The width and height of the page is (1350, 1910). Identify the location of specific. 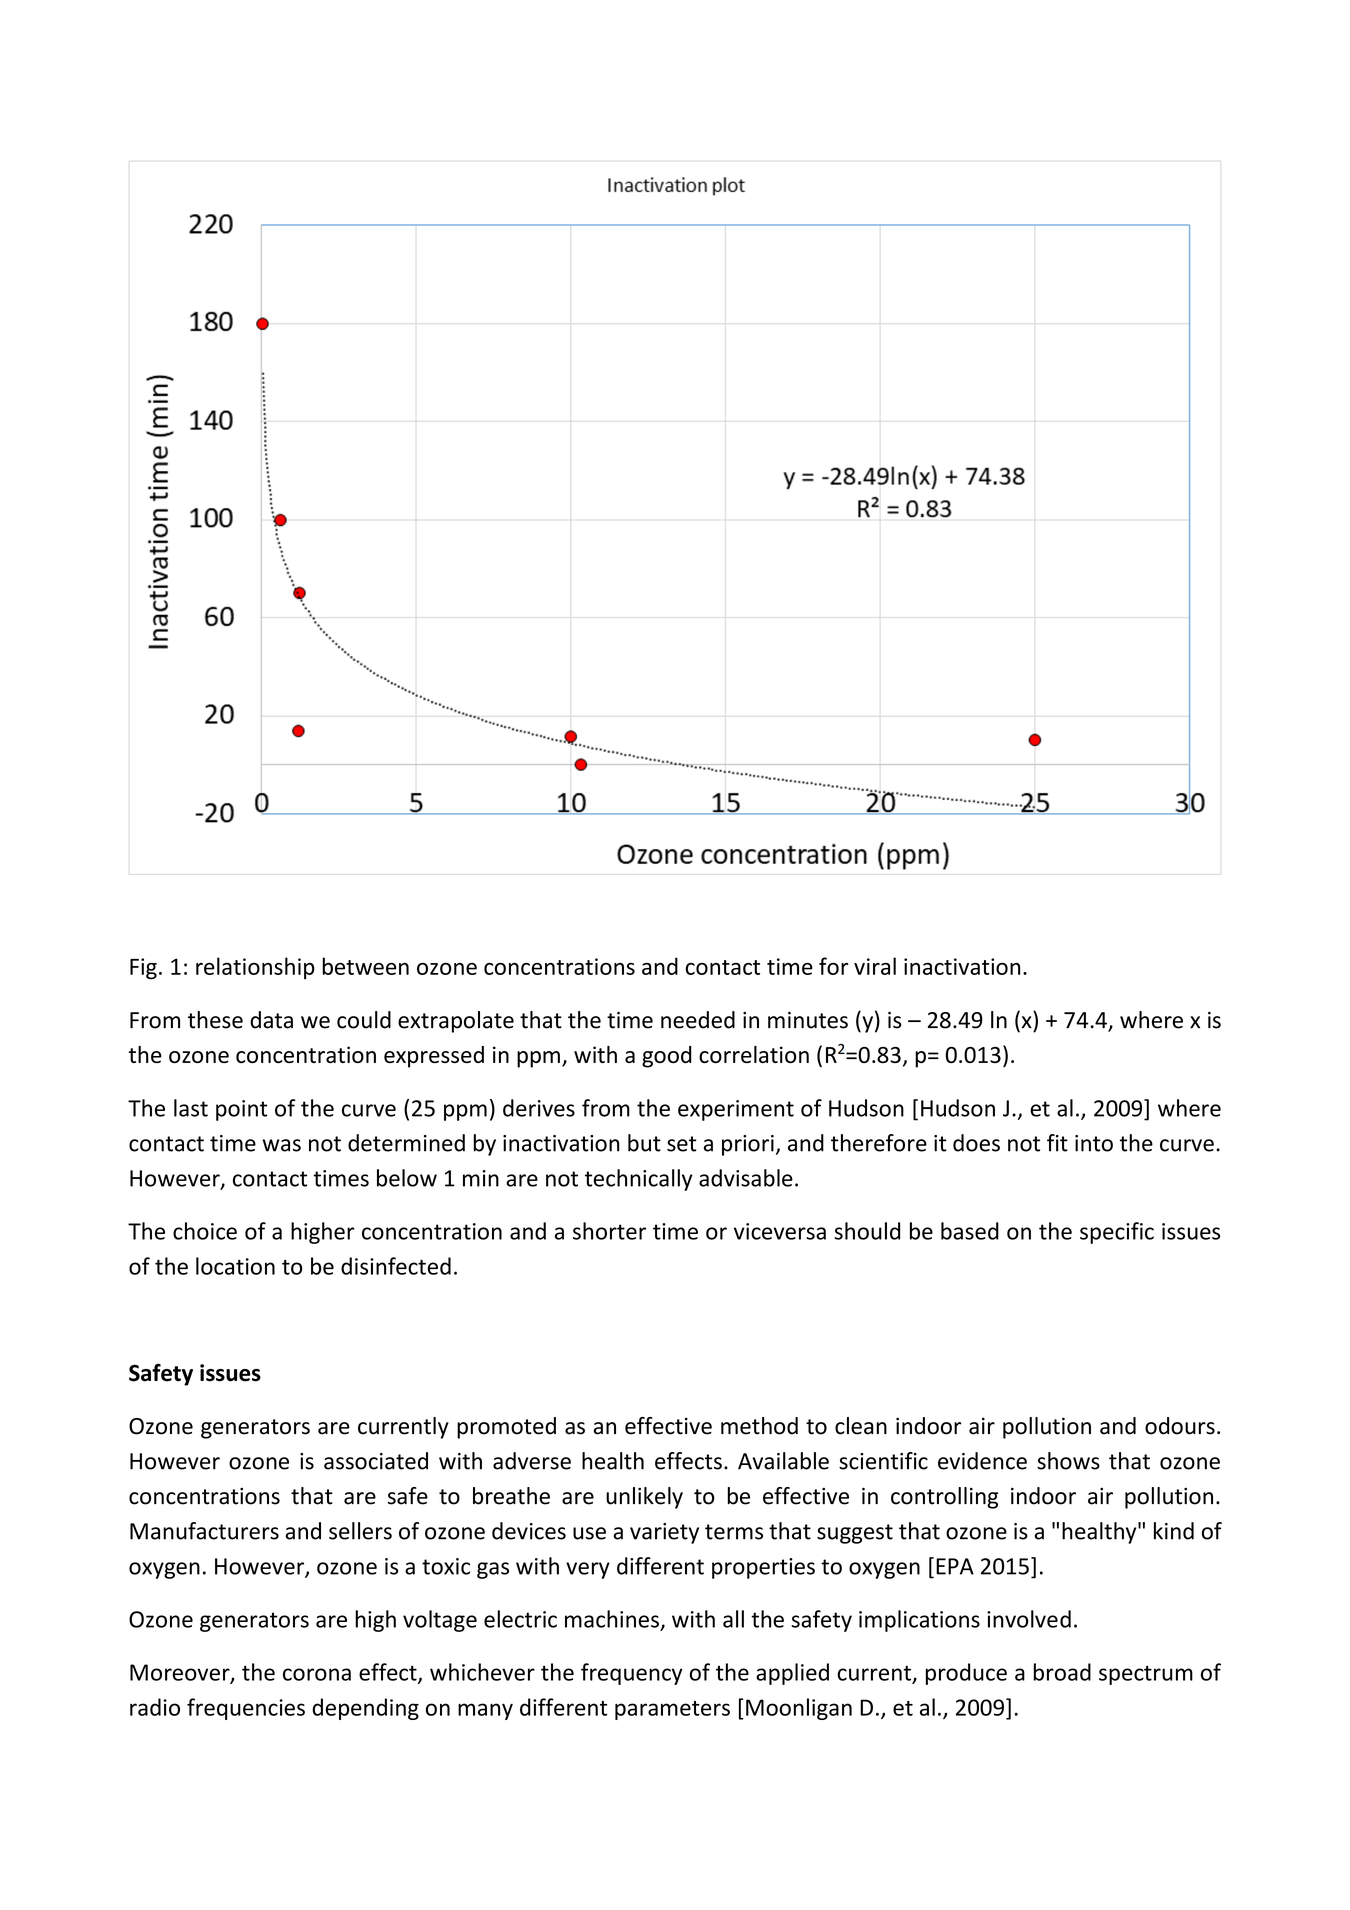
(1117, 1233).
